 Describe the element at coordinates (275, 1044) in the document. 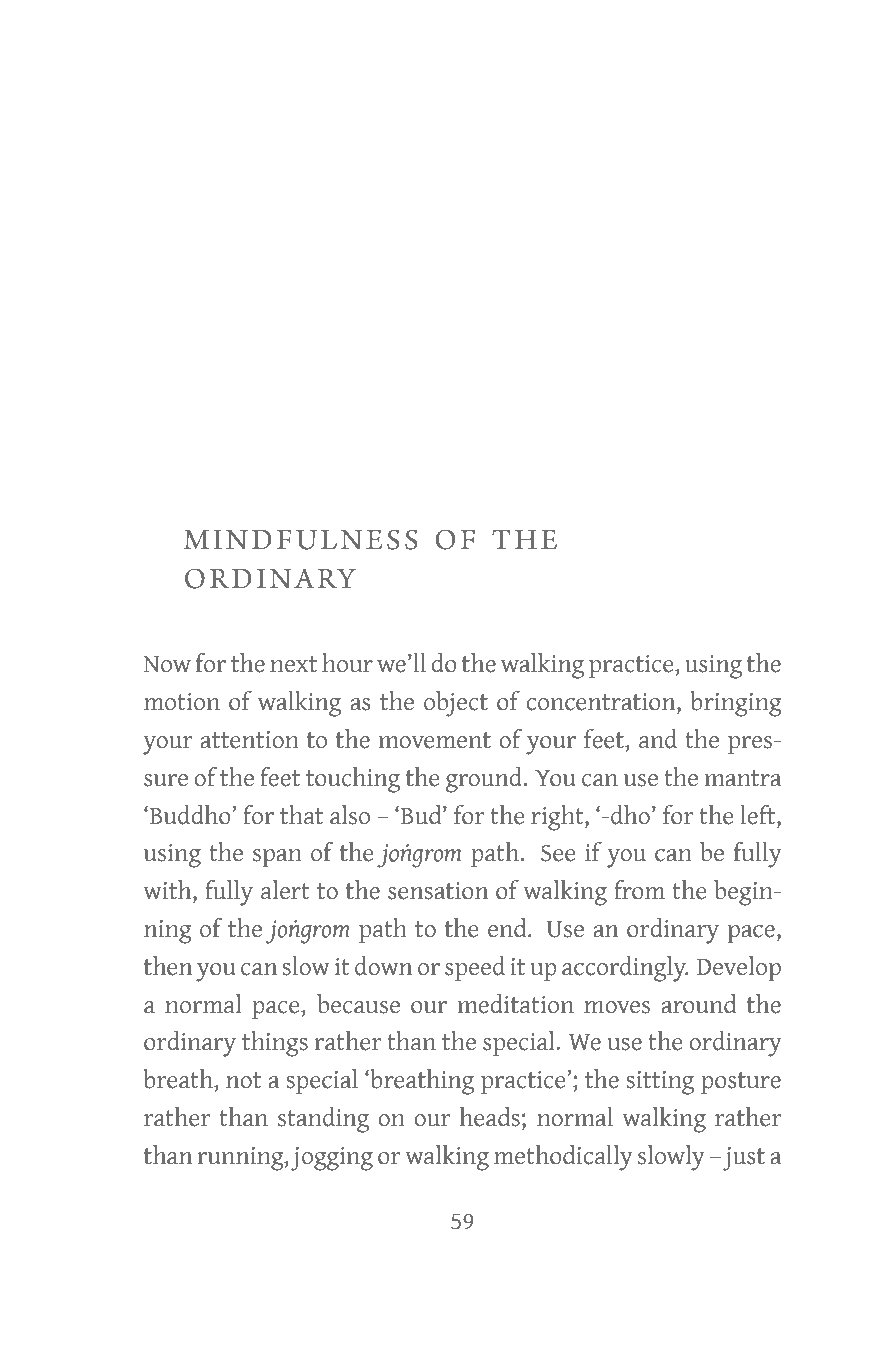

I see `things` at that location.
